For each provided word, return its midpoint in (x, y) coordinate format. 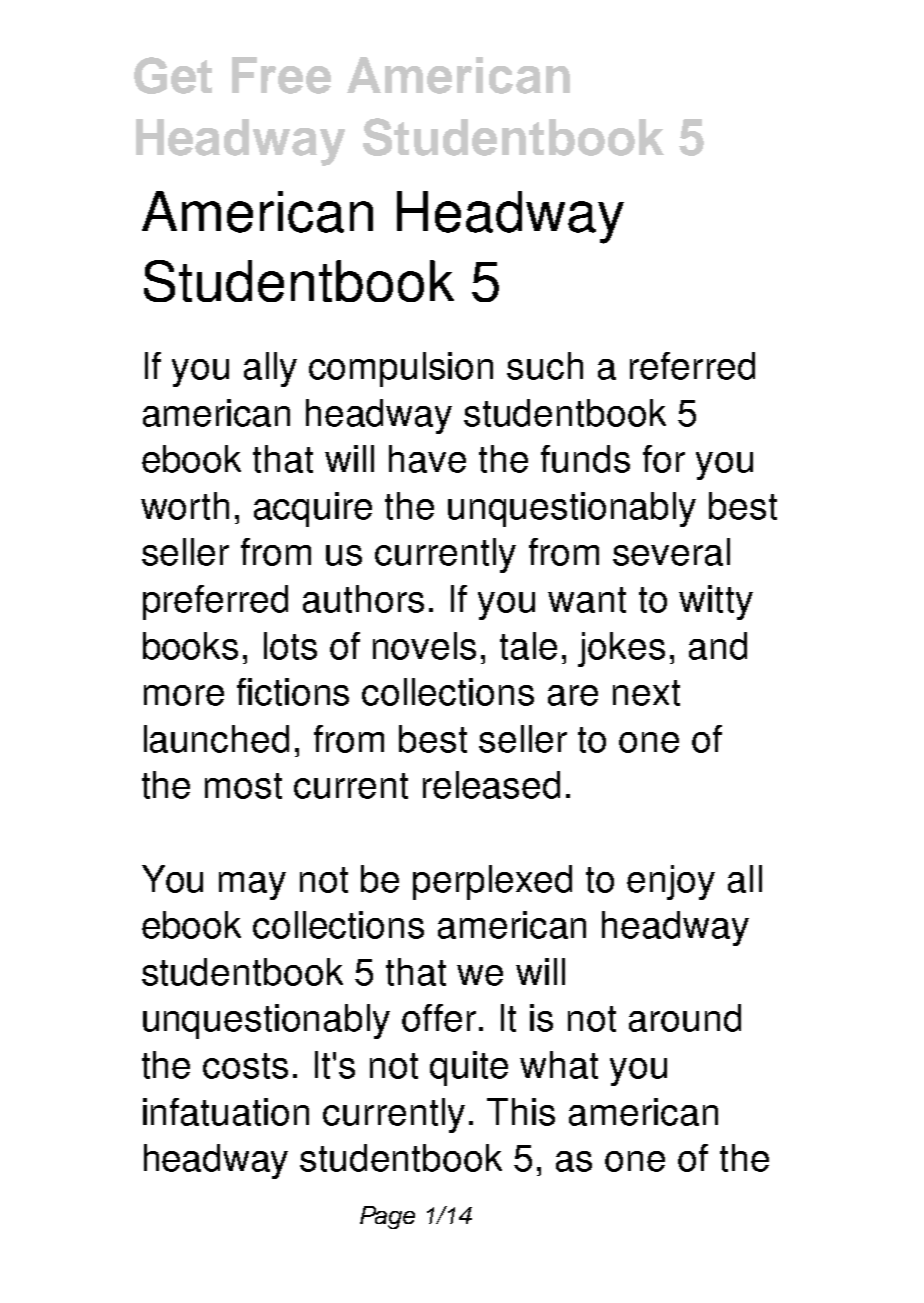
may (252, 886)
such (545, 366)
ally (270, 369)
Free (281, 75)
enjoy (671, 882)
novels (424, 646)
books (190, 646)
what (559, 1065)
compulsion (401, 369)
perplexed (492, 882)
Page (387, 1217)
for (664, 459)
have (427, 459)
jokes (621, 649)
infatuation (226, 1112)
